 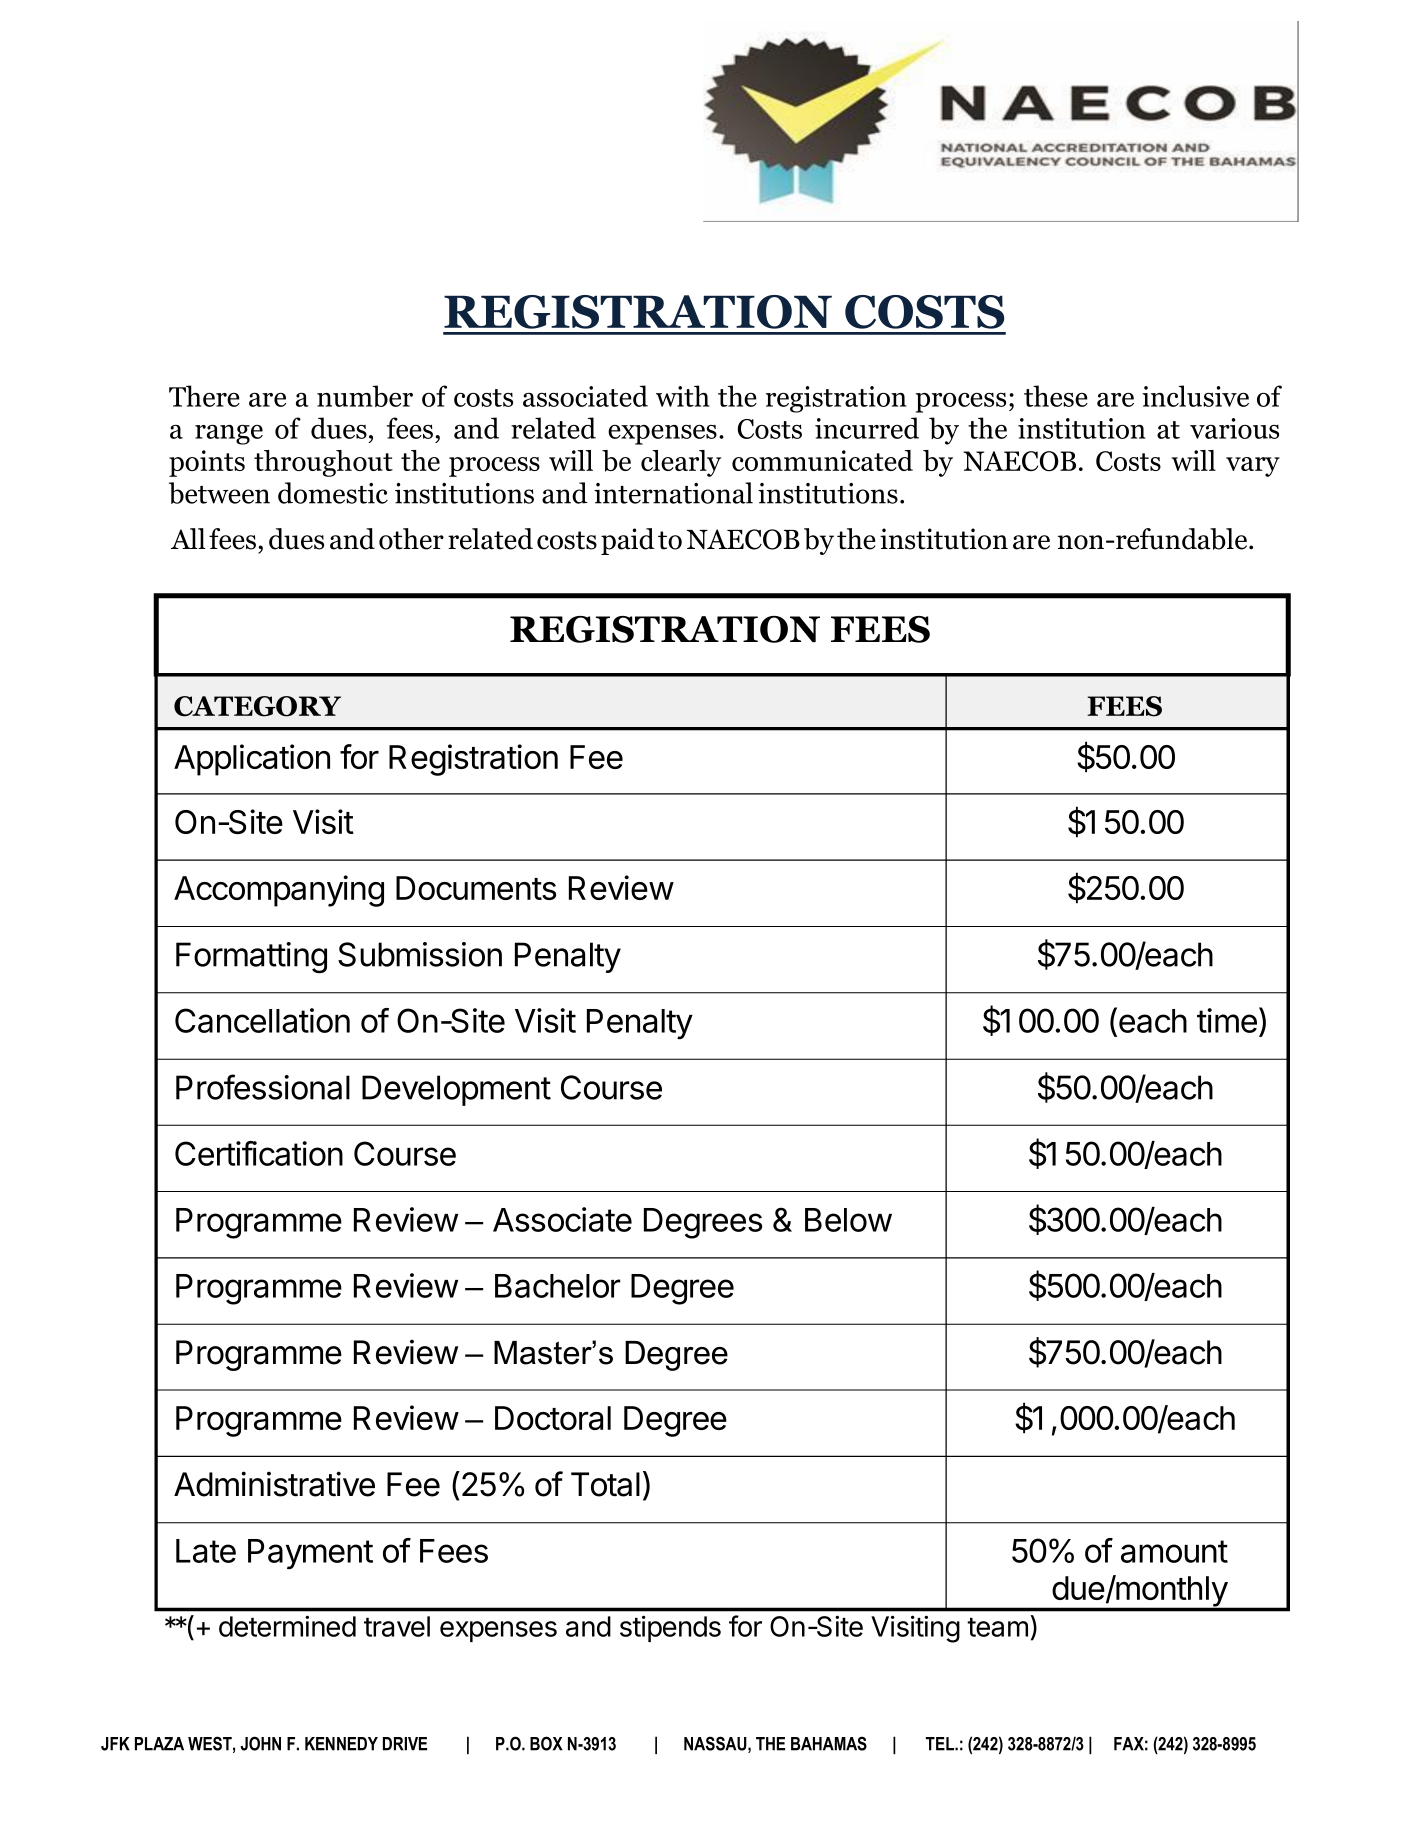 I want to click on stipends, so click(x=670, y=1628).
